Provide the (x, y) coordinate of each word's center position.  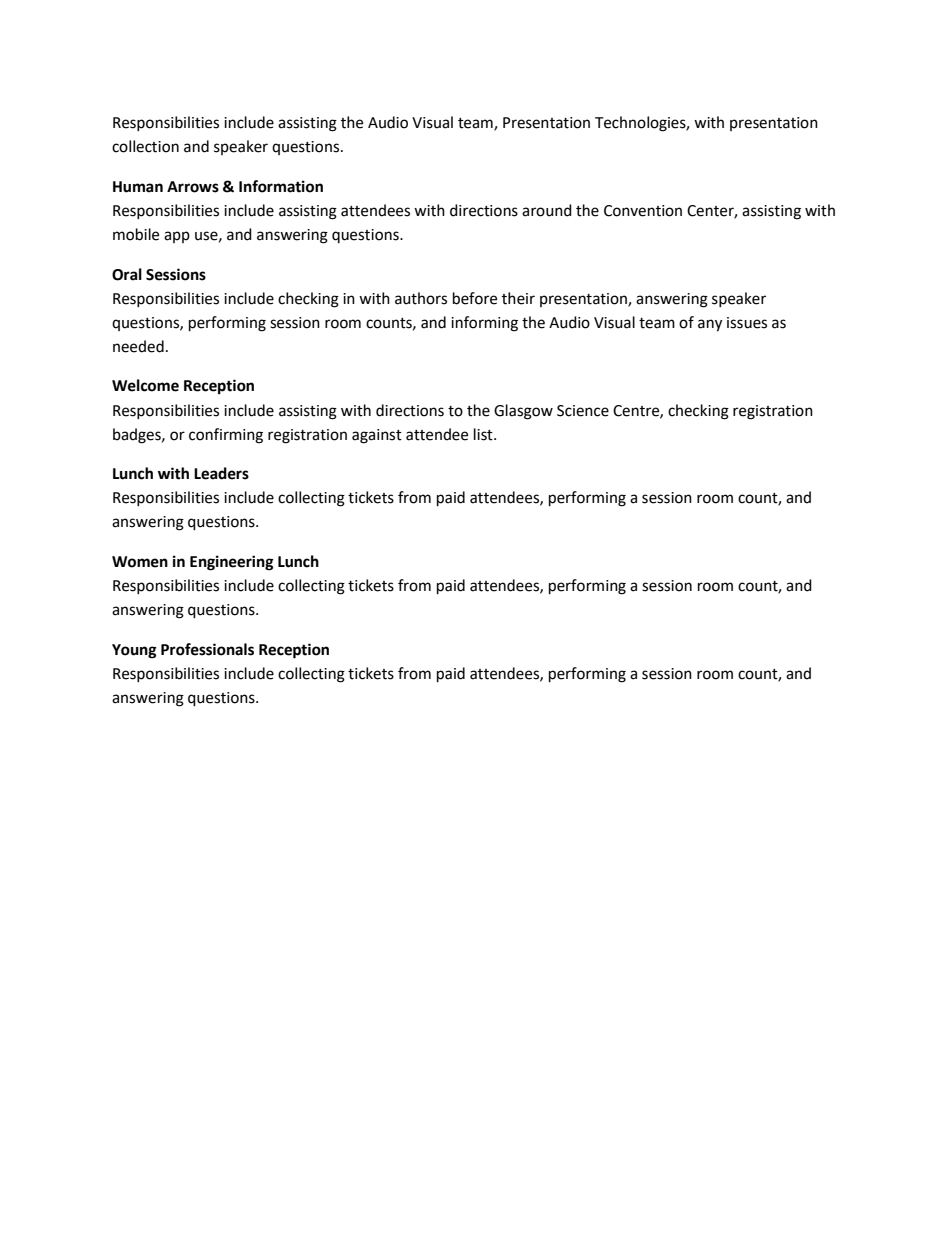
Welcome (145, 385)
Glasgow (523, 412)
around (547, 210)
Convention (643, 211)
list (484, 434)
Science (583, 411)
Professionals (207, 649)
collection (145, 146)
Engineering (232, 563)
